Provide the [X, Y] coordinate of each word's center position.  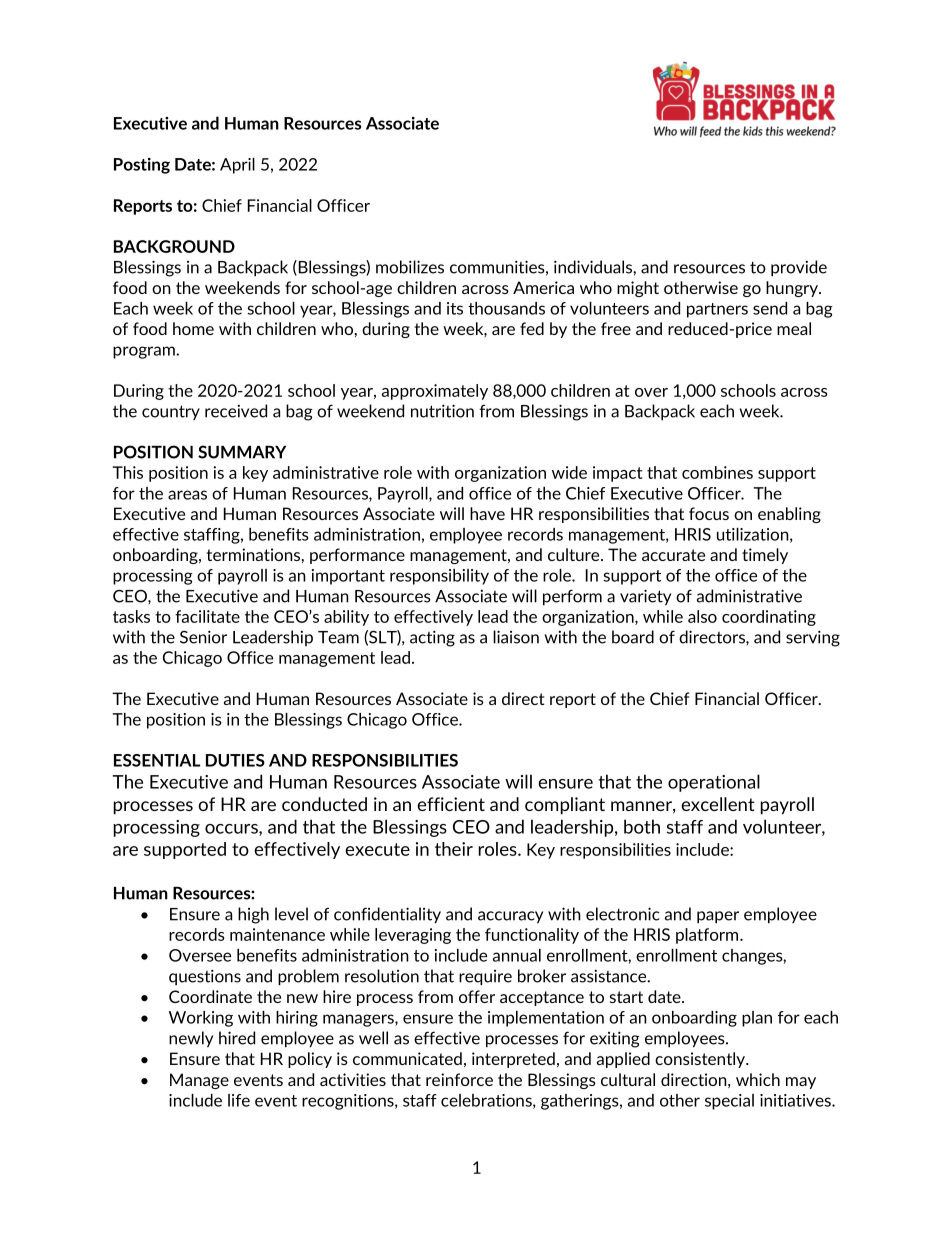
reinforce [459, 1079]
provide [799, 268]
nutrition [442, 411]
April [237, 166]
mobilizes [410, 267]
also [702, 616]
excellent [718, 804]
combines [717, 472]
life [239, 1100]
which [758, 1079]
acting [432, 638]
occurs [232, 830]
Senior [203, 637]
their [454, 849]
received [236, 411]
